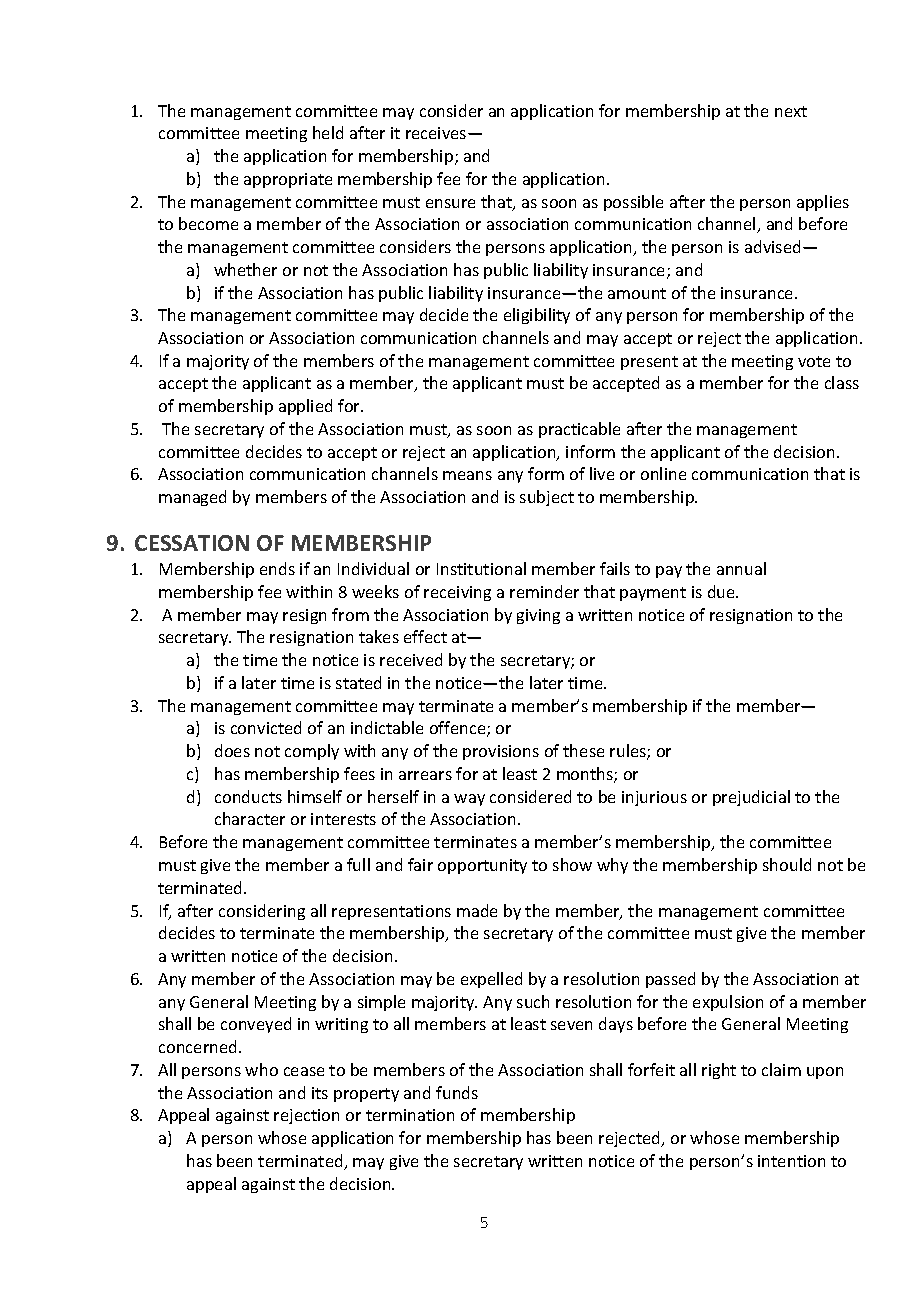 This screenshot has width=924, height=1308. Describe the element at coordinates (288, 180) in the screenshot. I see `appropriate` at that location.
